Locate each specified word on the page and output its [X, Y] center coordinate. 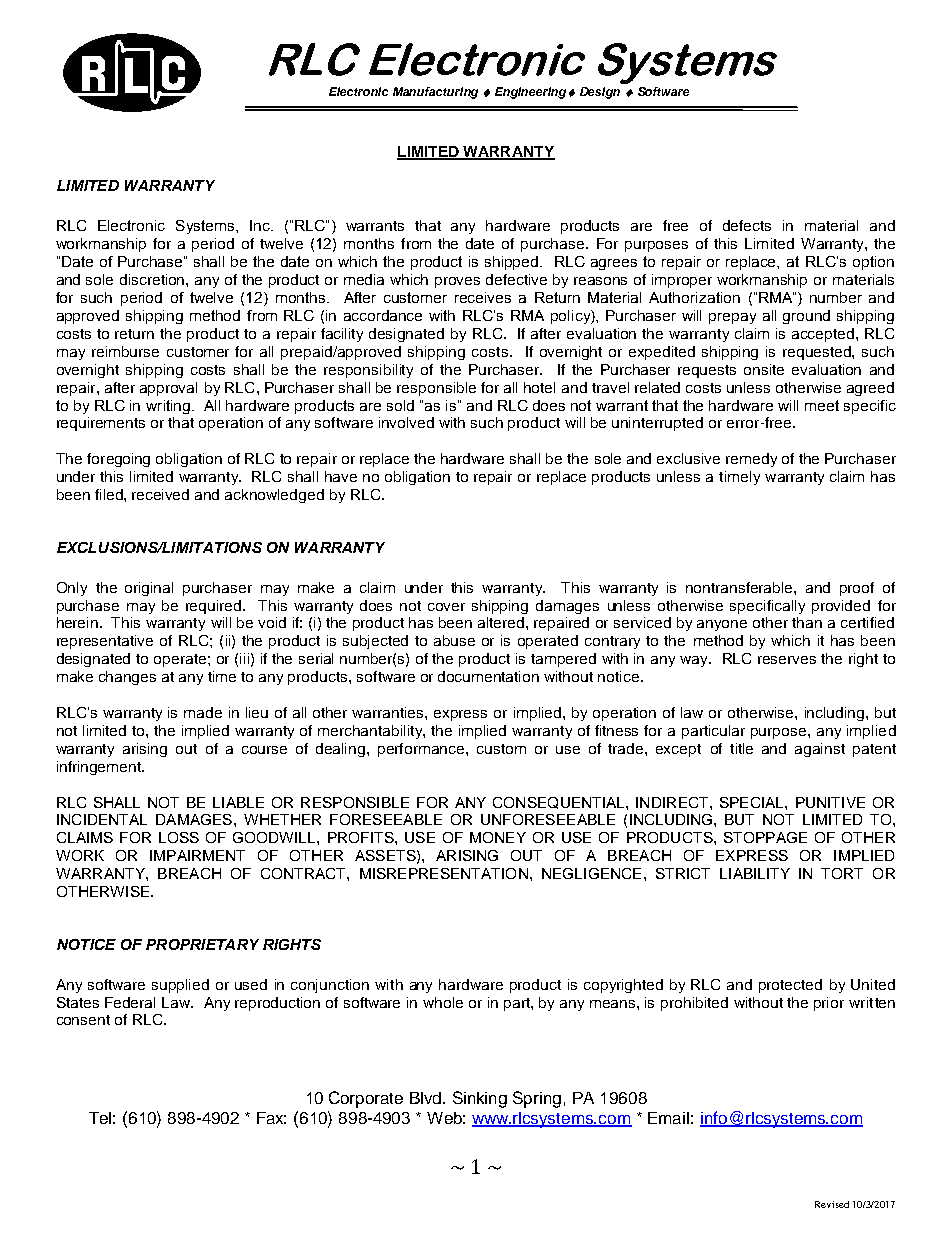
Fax [271, 1118]
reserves [787, 660]
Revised [832, 1204]
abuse [454, 640]
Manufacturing [435, 93]
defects [747, 225]
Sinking [480, 1099]
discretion [153, 279]
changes [127, 678]
